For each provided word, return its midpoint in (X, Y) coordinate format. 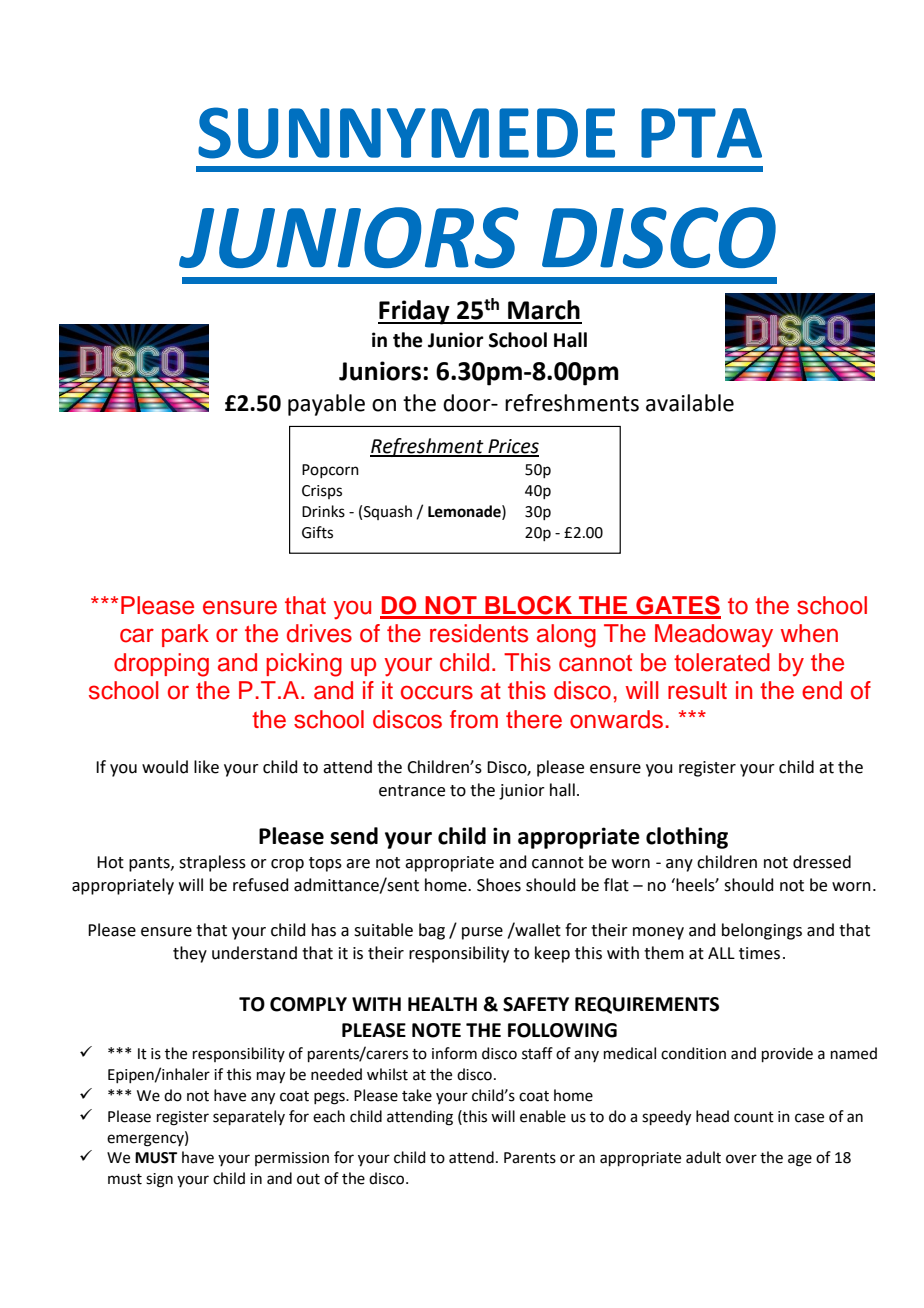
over (741, 1159)
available (690, 403)
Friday (415, 312)
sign (159, 1180)
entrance (412, 791)
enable (543, 1116)
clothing (687, 838)
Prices (512, 447)
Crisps (322, 492)
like (206, 767)
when (809, 633)
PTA (701, 133)
